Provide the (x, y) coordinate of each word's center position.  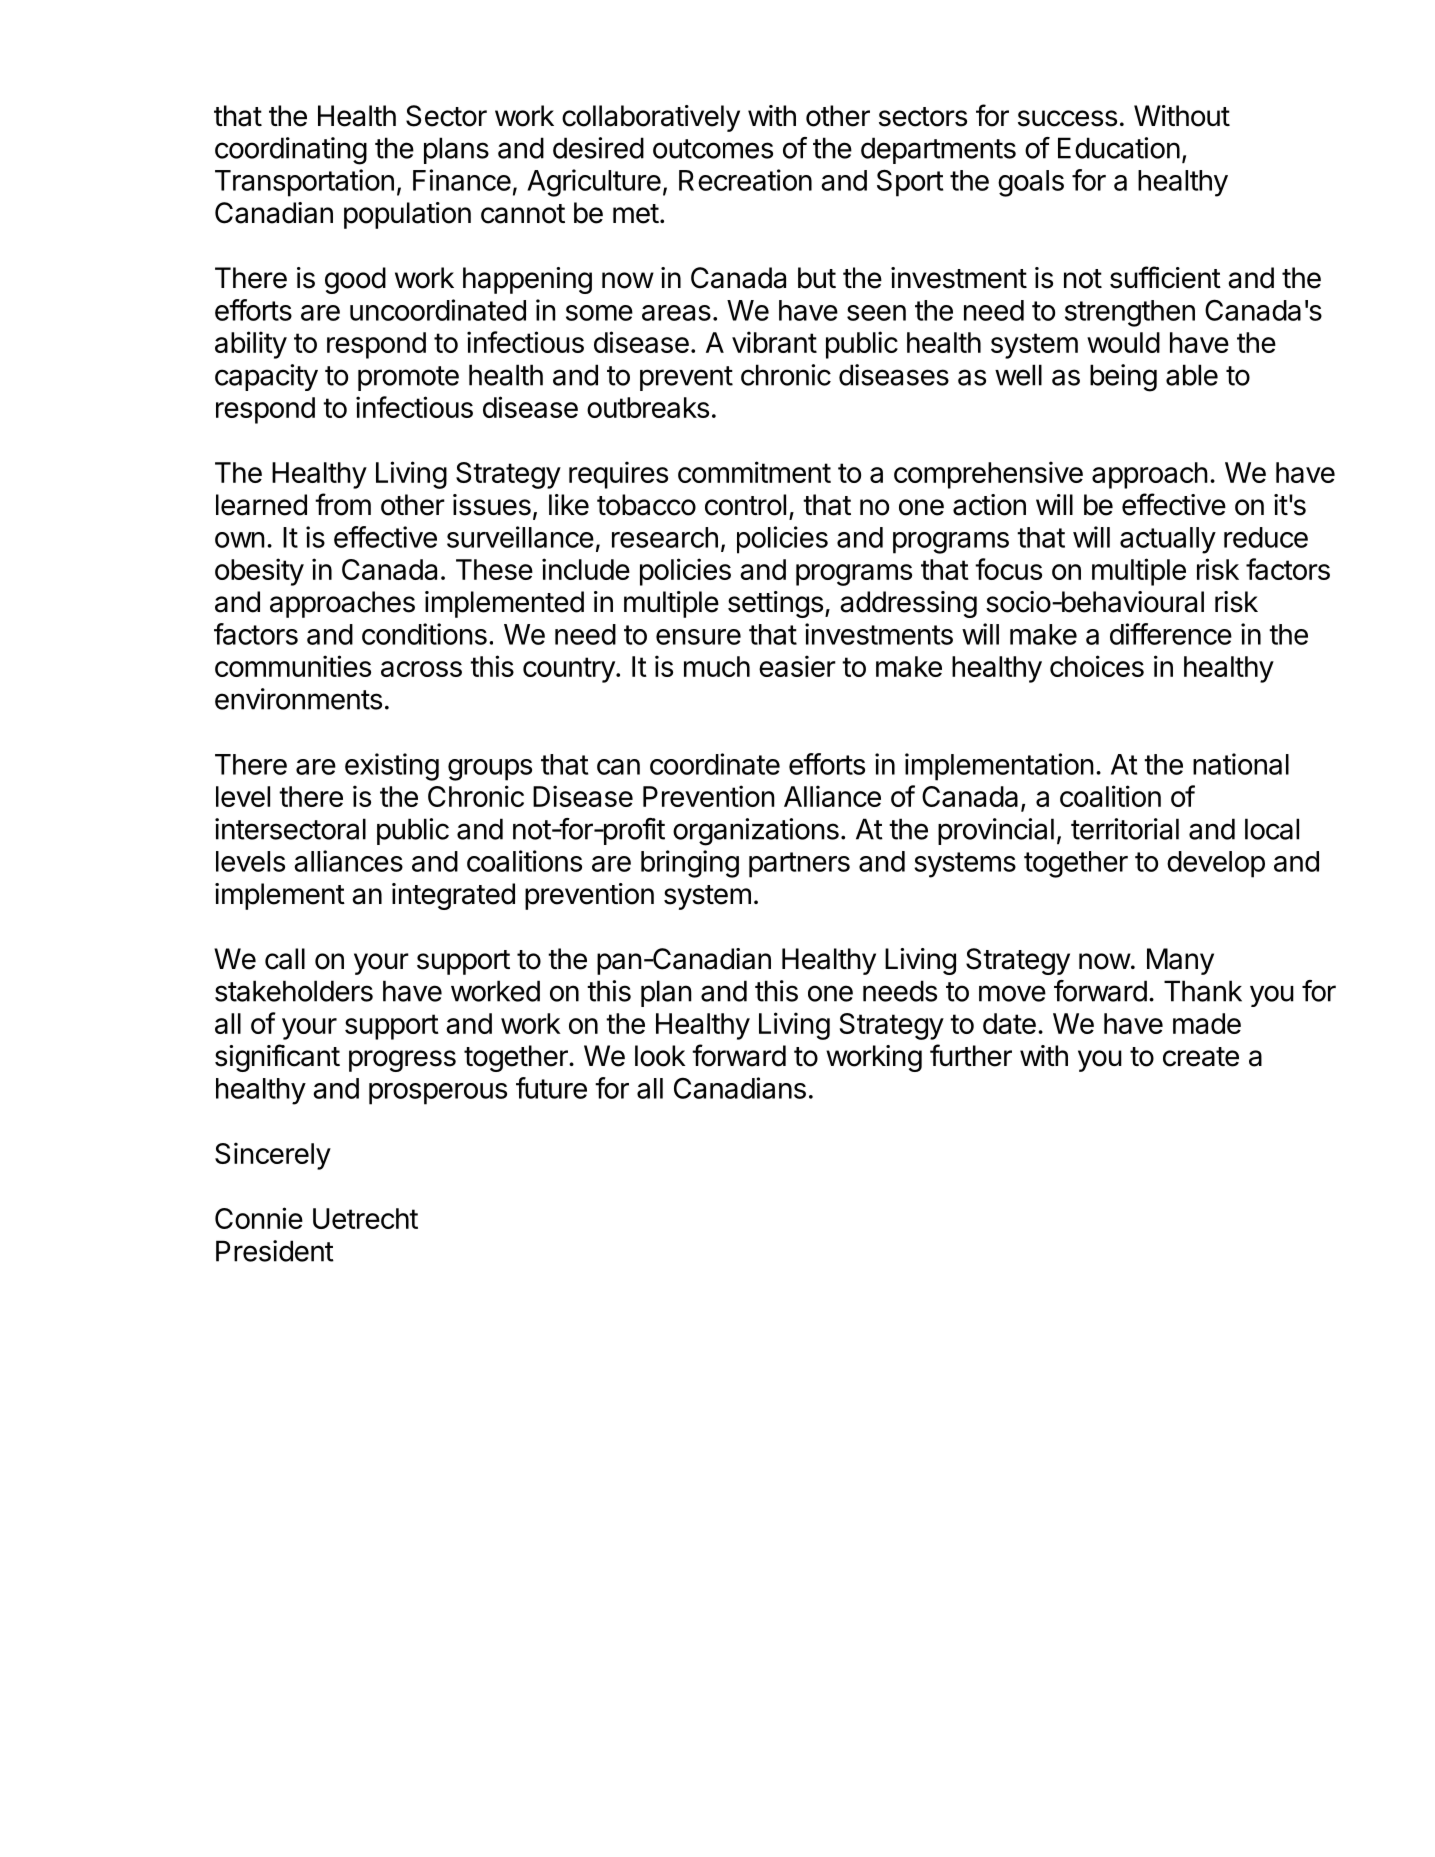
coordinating (291, 151)
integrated (453, 896)
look (660, 1056)
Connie (259, 1218)
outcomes (713, 149)
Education (1119, 148)
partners (799, 865)
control (745, 505)
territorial (1125, 829)
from (343, 504)
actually (1168, 540)
